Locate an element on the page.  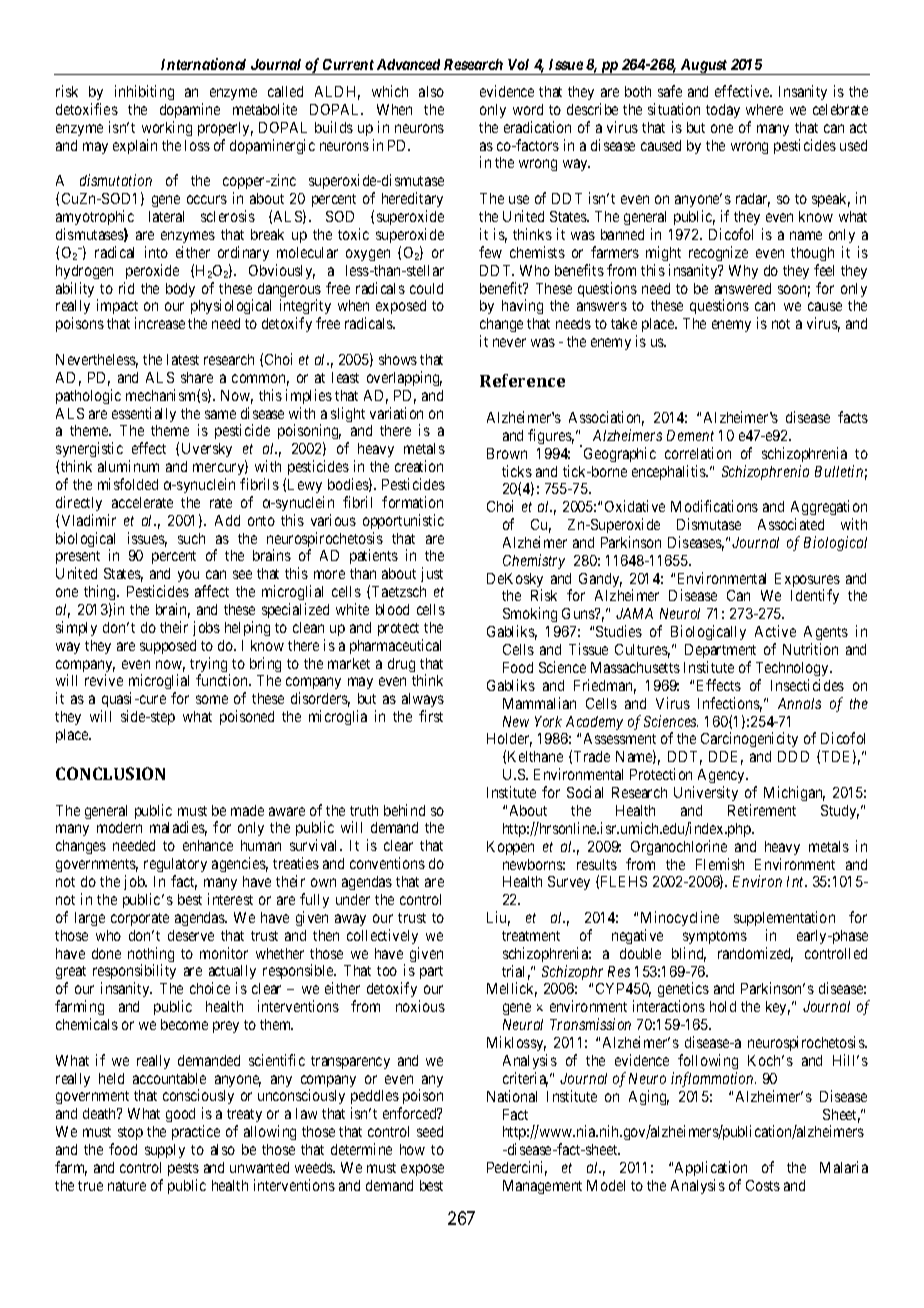
pharmaceutical is located at coordinates (395, 646).
